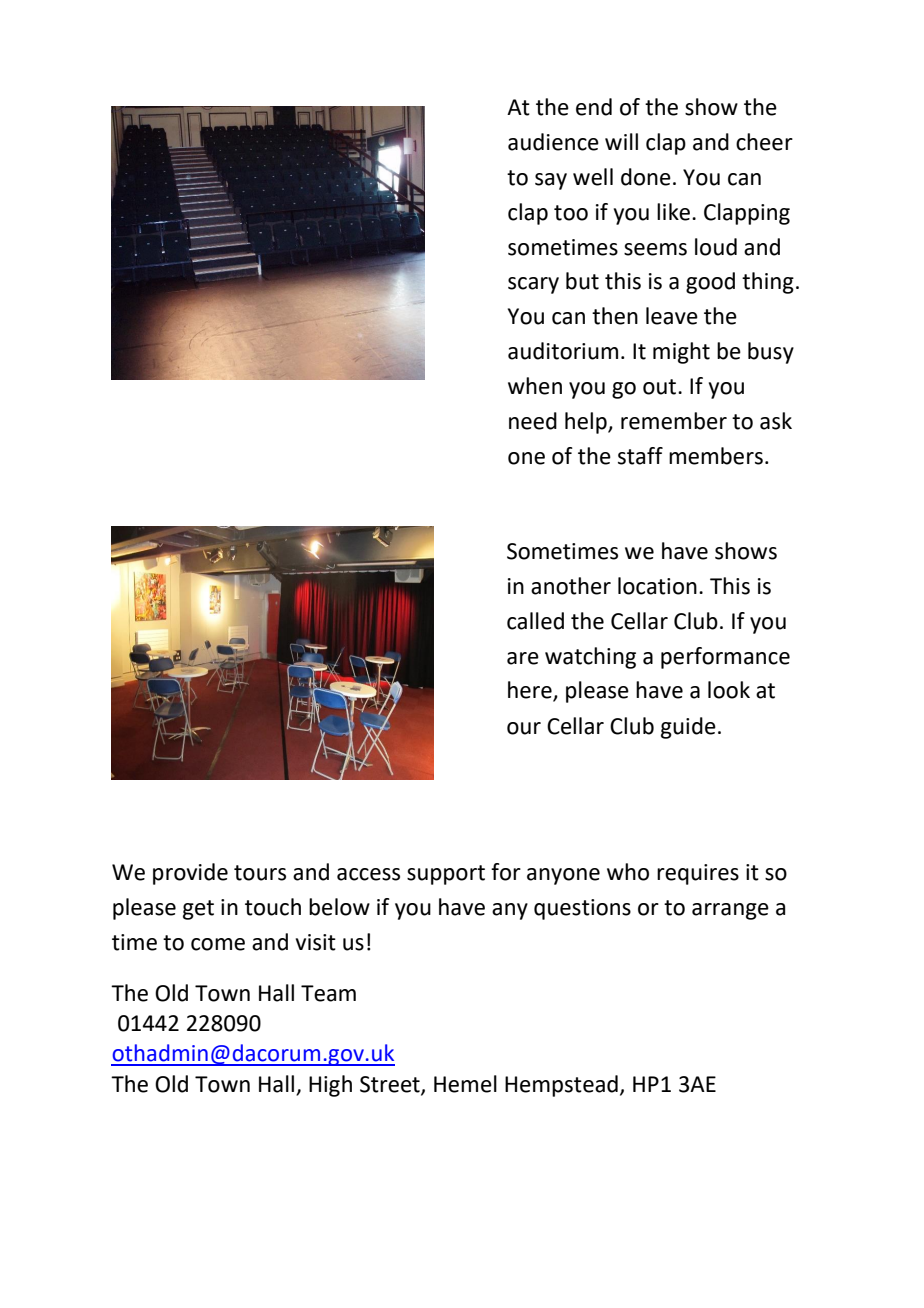  Describe the element at coordinates (535, 621) in the screenshot. I see `called` at that location.
